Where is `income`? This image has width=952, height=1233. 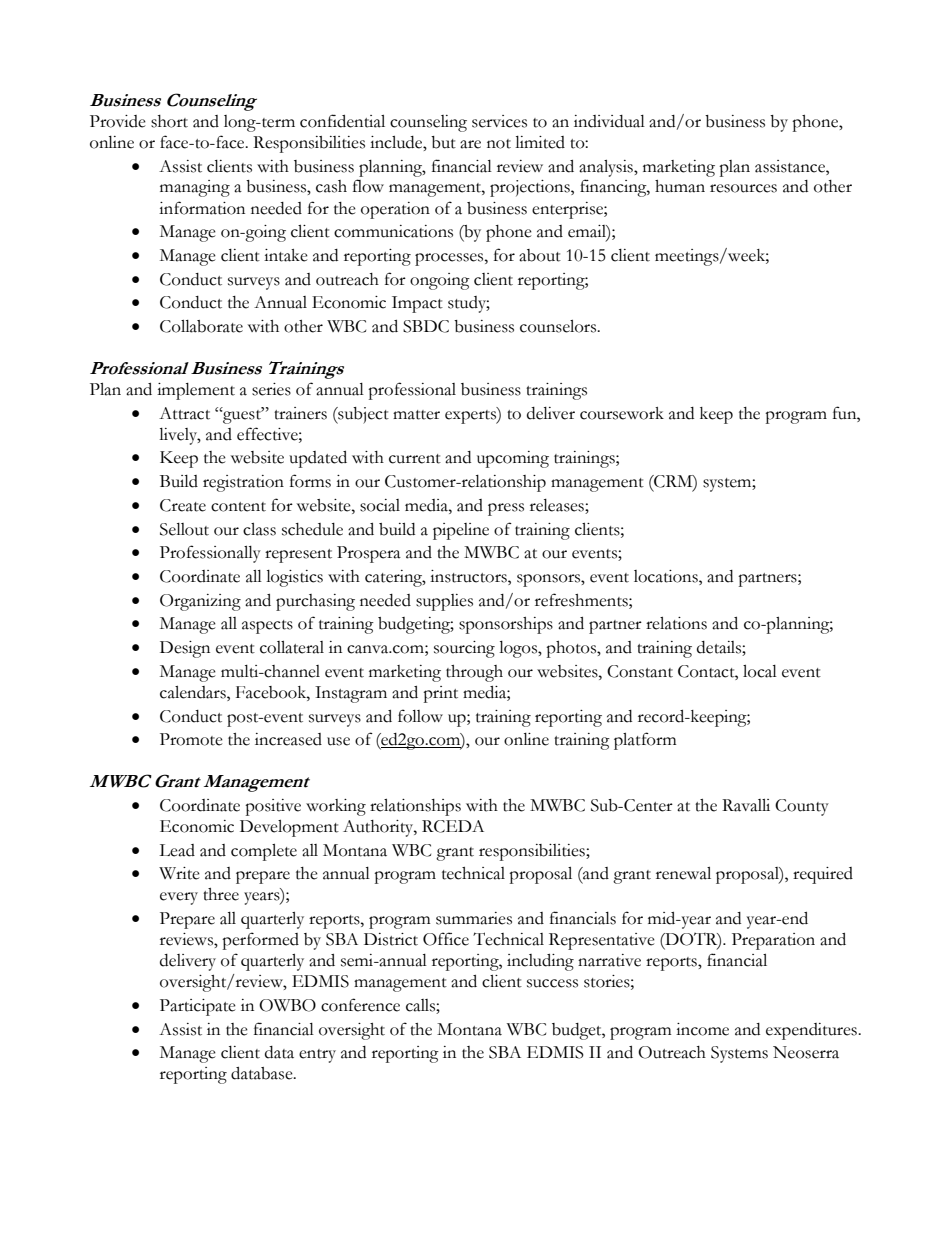
income is located at coordinates (702, 1029).
